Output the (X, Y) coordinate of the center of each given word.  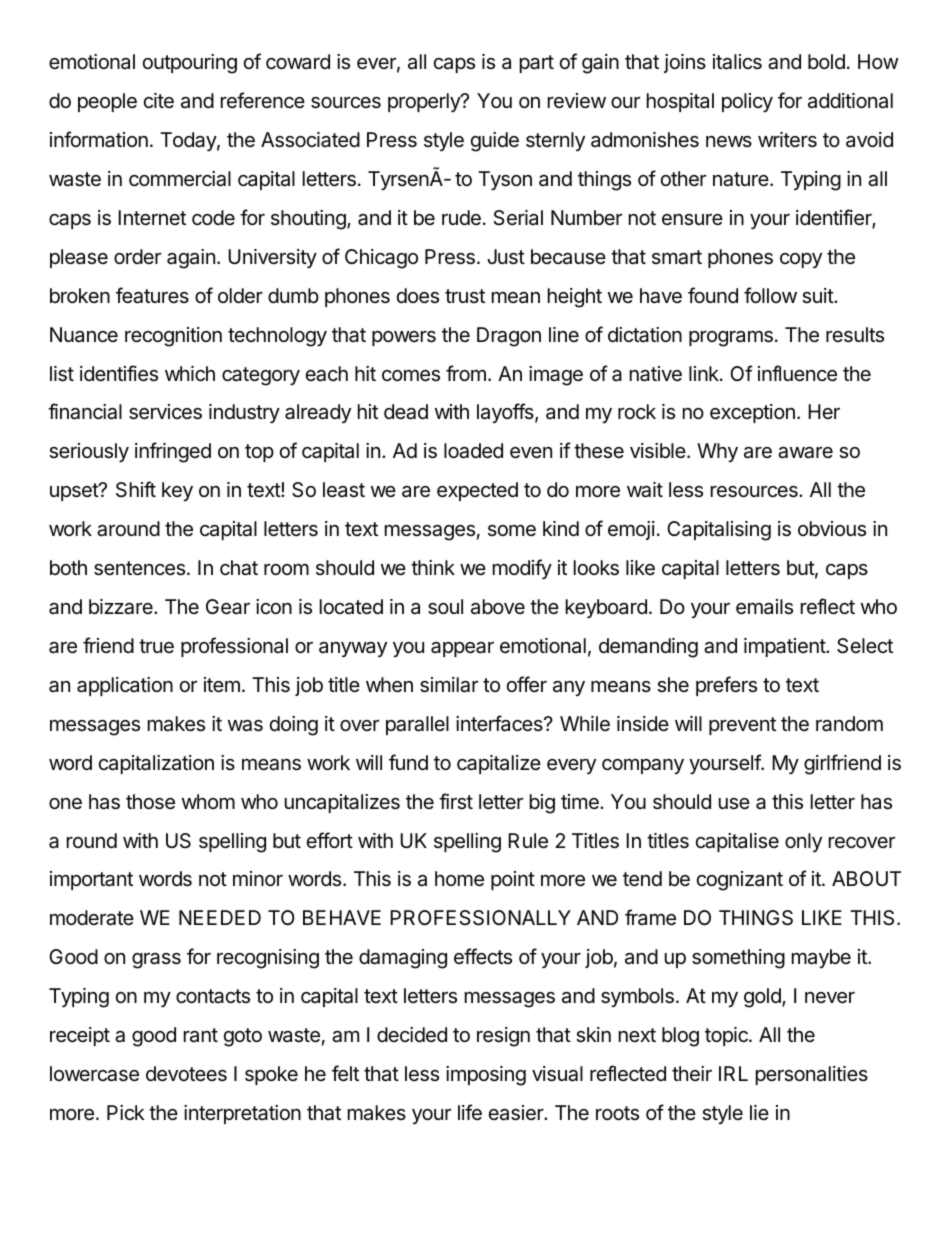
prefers (726, 686)
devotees (186, 1074)
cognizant (740, 881)
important (91, 880)
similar (449, 685)
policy (747, 102)
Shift (136, 489)
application (125, 686)
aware (805, 453)
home (459, 879)
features (152, 295)
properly (425, 102)
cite (159, 100)
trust (465, 296)
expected (477, 491)
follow (770, 295)
